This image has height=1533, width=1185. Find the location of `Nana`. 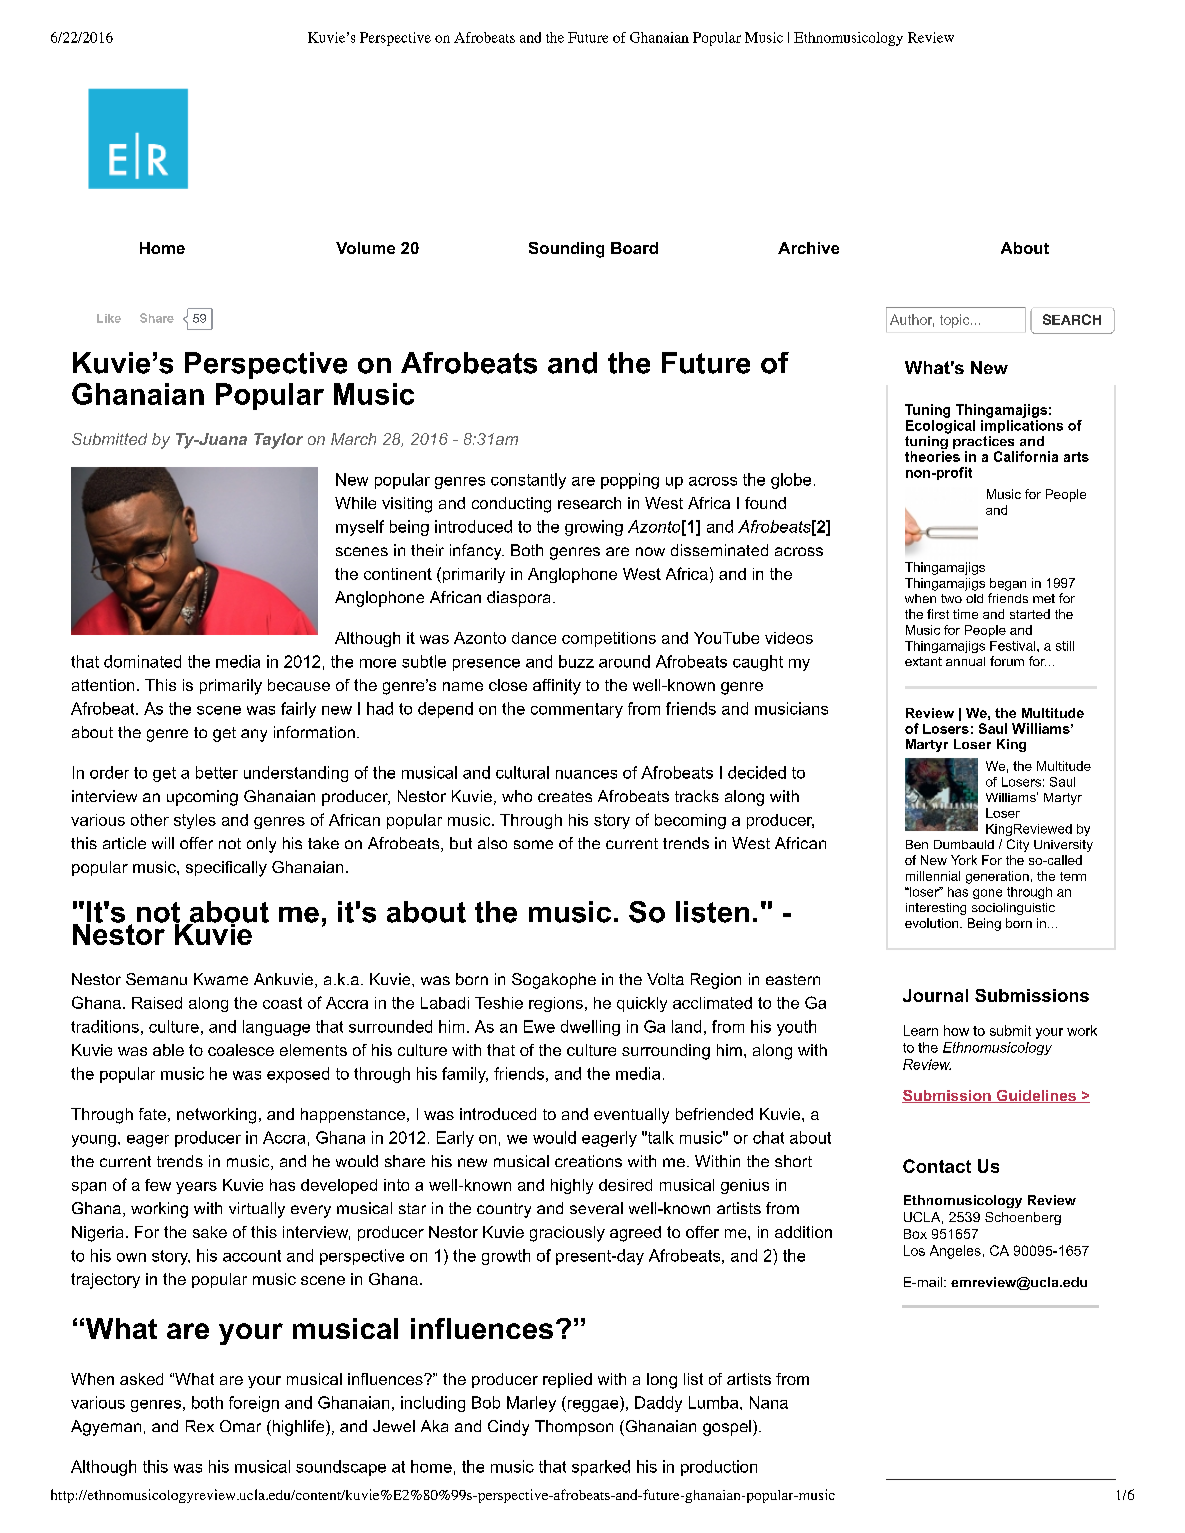

Nana is located at coordinates (769, 1402).
